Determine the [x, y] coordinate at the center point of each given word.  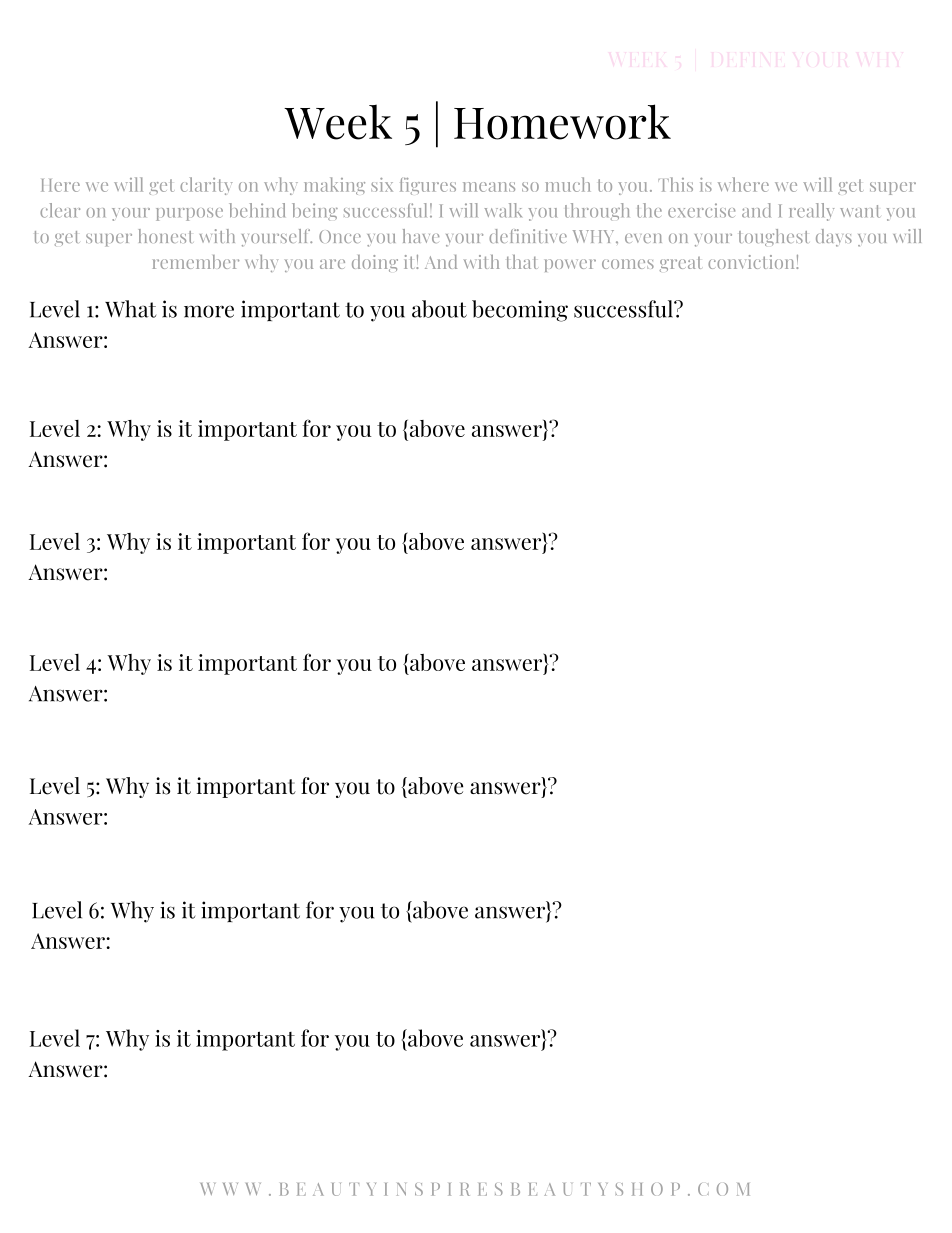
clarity [206, 186]
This [675, 184]
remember [196, 262]
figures [428, 186]
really [811, 212]
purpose [189, 214]
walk [503, 210]
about [439, 309]
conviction [752, 262]
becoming [520, 311]
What [130, 309]
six [382, 185]
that [522, 262]
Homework [562, 122]
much [568, 184]
